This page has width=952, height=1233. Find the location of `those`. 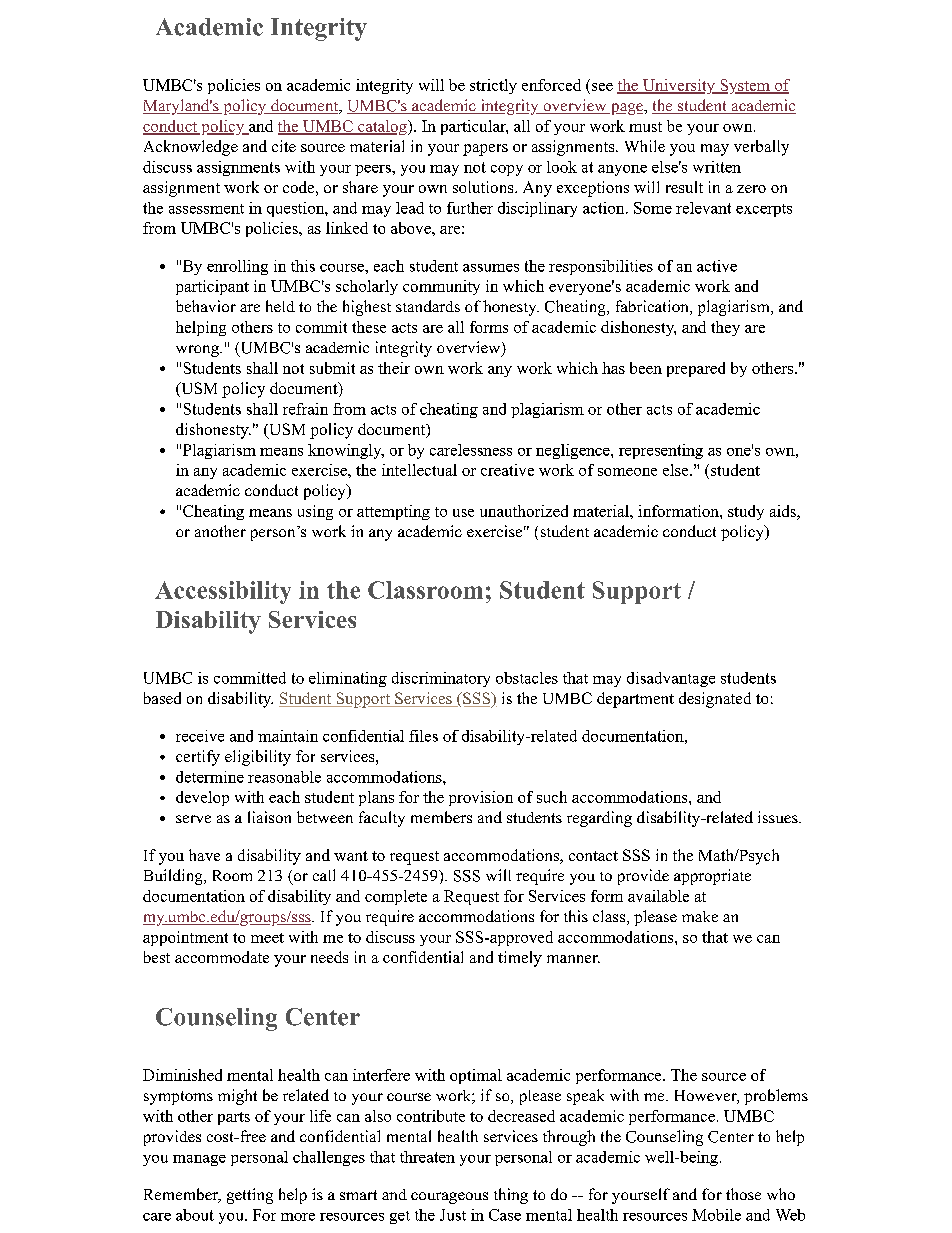

those is located at coordinates (743, 1194).
